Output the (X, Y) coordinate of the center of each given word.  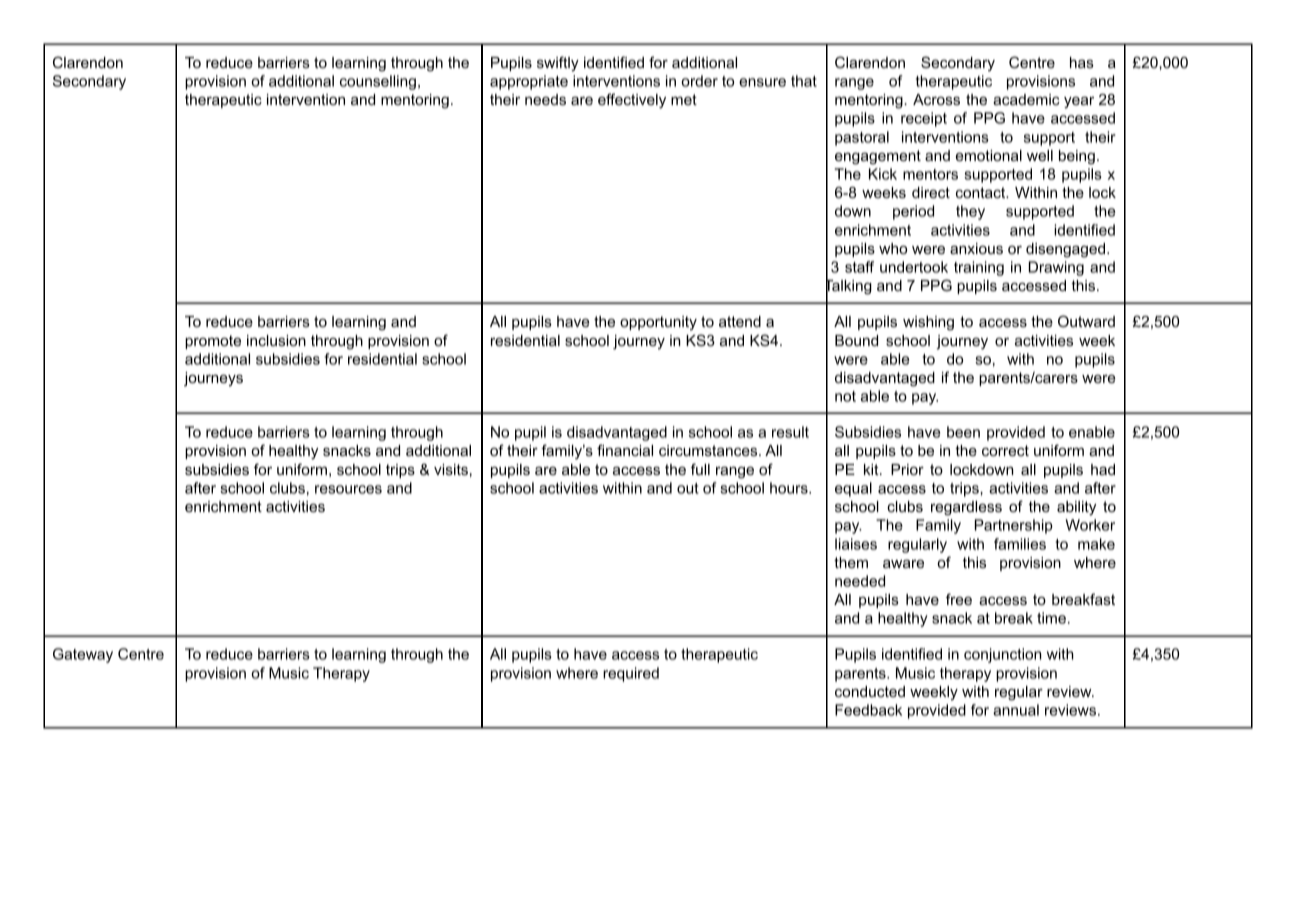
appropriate (529, 82)
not (845, 396)
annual (1016, 710)
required (631, 674)
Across (936, 99)
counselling (378, 82)
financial (625, 450)
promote (213, 342)
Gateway (83, 655)
